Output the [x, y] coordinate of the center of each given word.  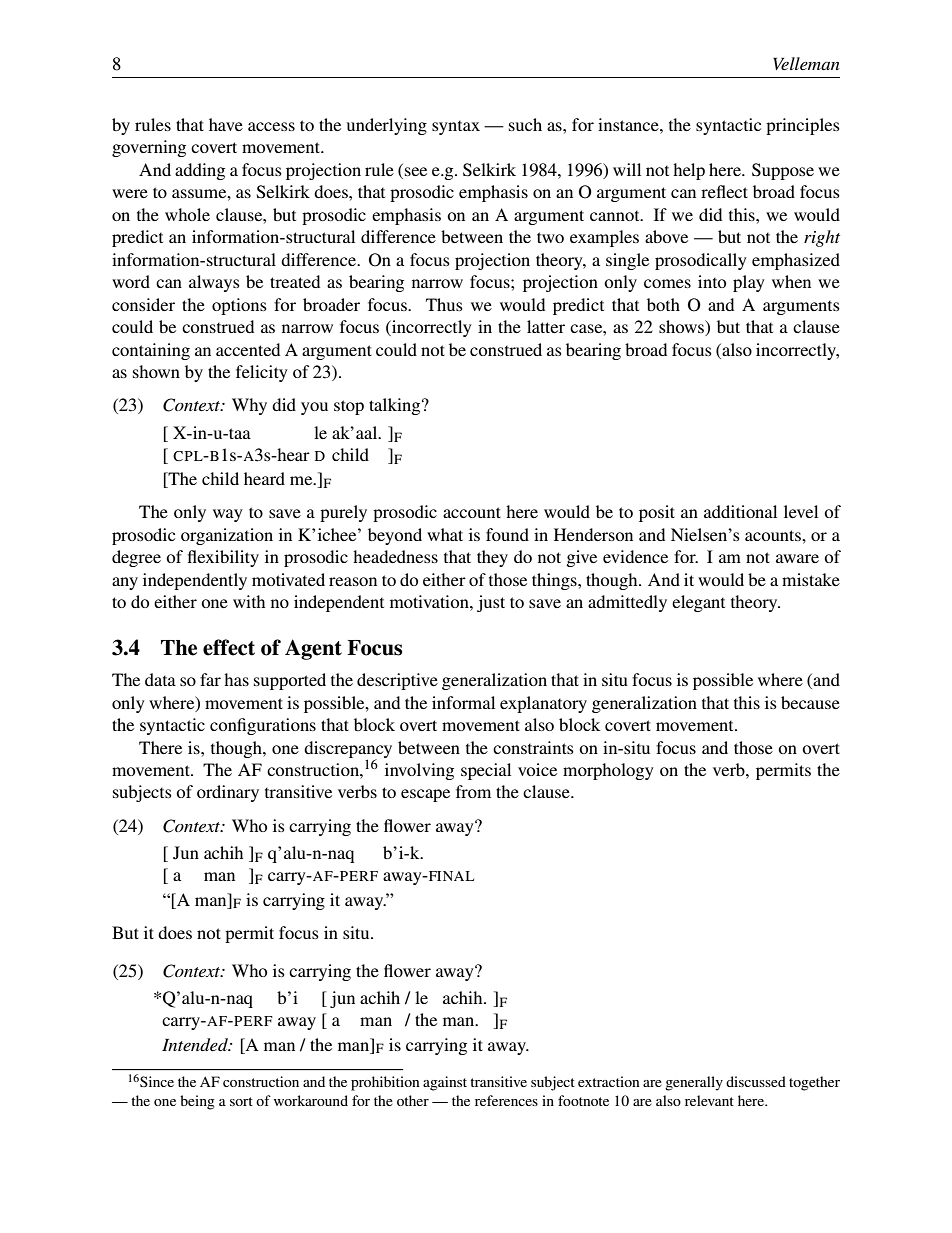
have [226, 124]
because [810, 702]
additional [740, 511]
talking [396, 406]
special [486, 771]
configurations [263, 726]
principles [803, 126]
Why [249, 406]
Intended [196, 1044]
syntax [456, 128]
